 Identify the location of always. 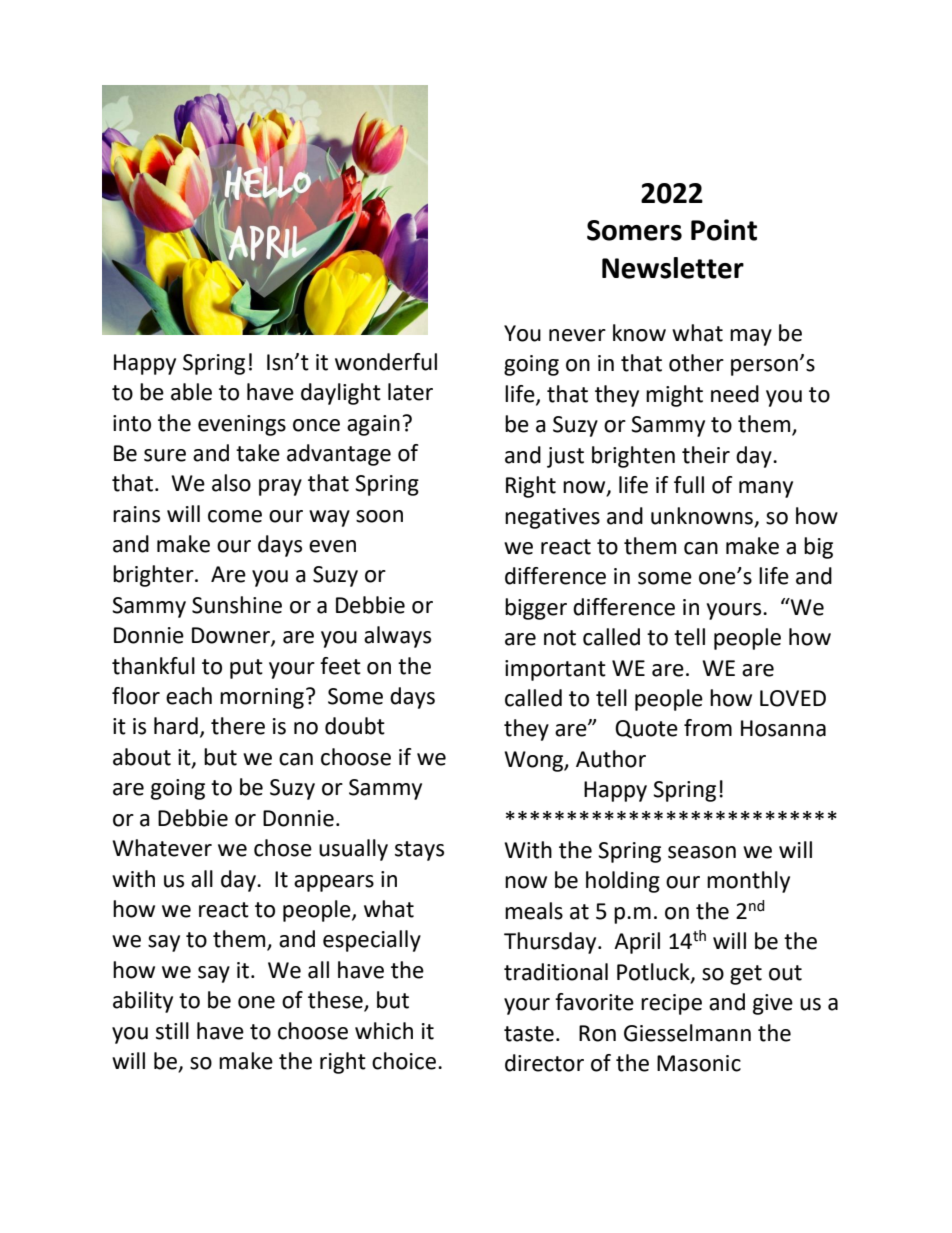
(397, 637).
